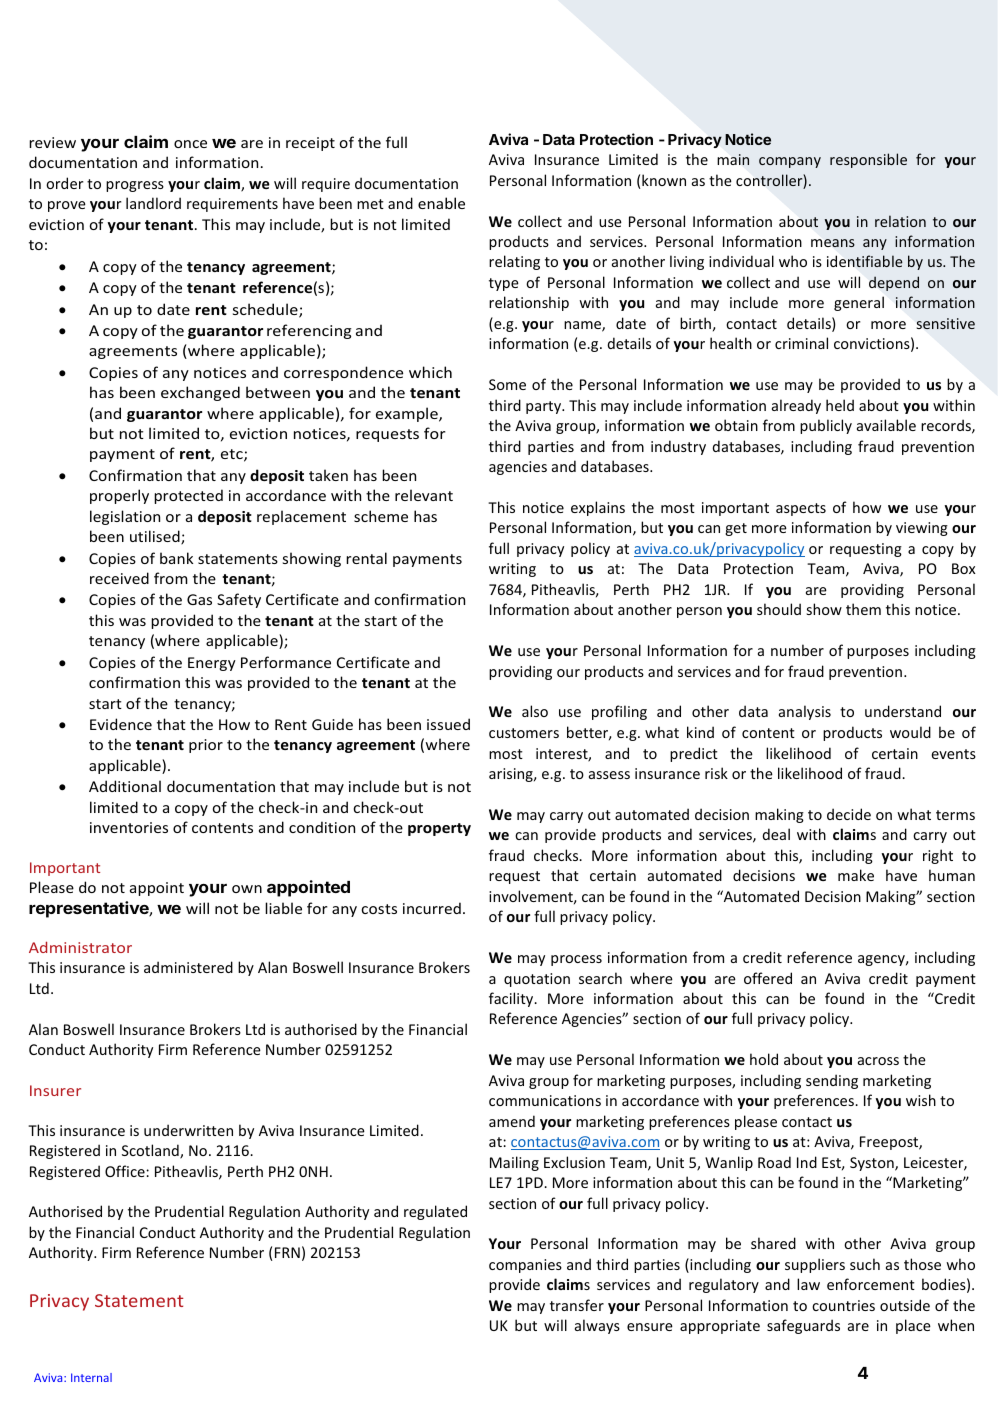 Image resolution: width=998 pixels, height=1411 pixels. I want to click on enable, so click(441, 203).
